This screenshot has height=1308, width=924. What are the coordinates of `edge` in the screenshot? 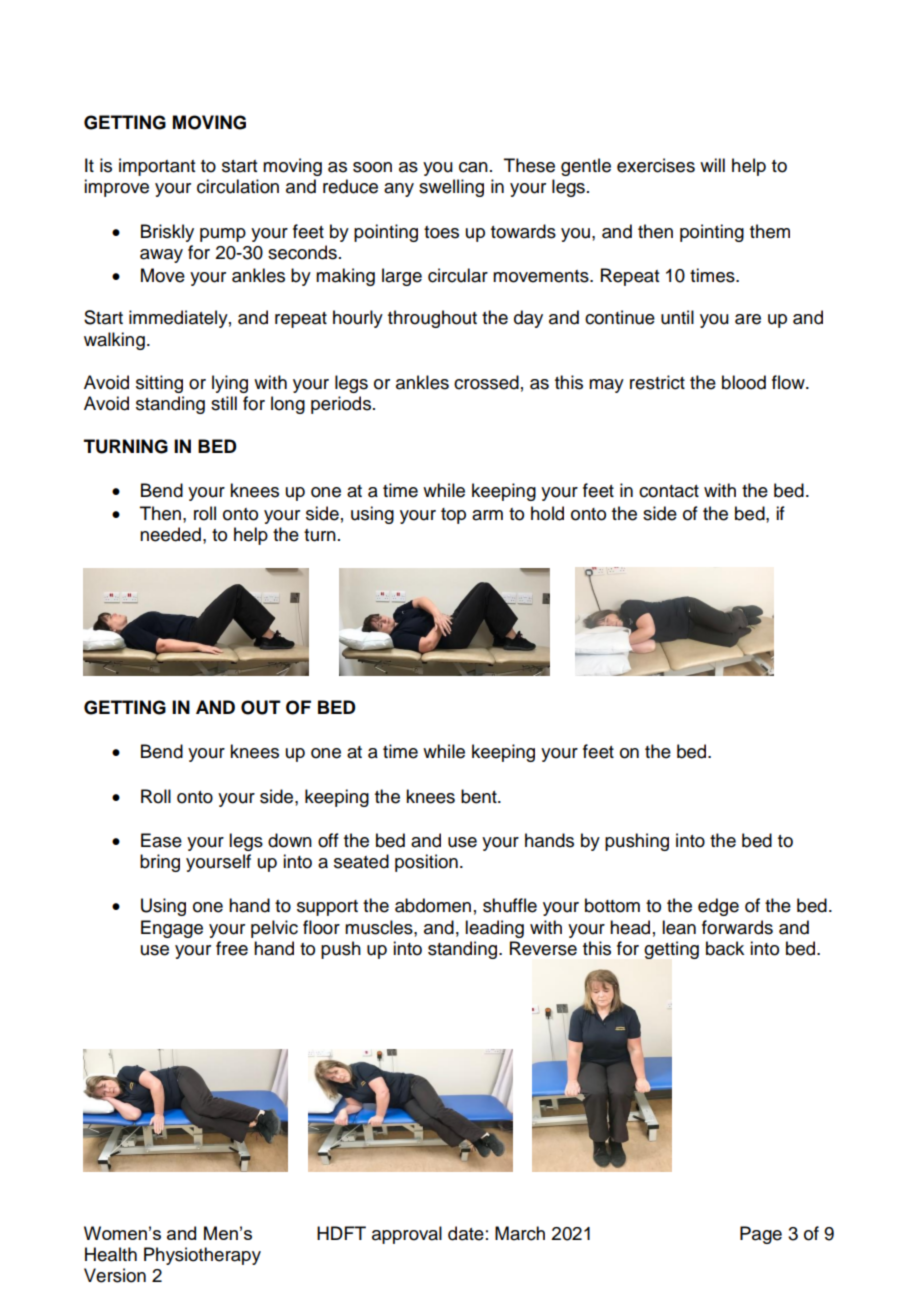 It's located at (718, 907).
